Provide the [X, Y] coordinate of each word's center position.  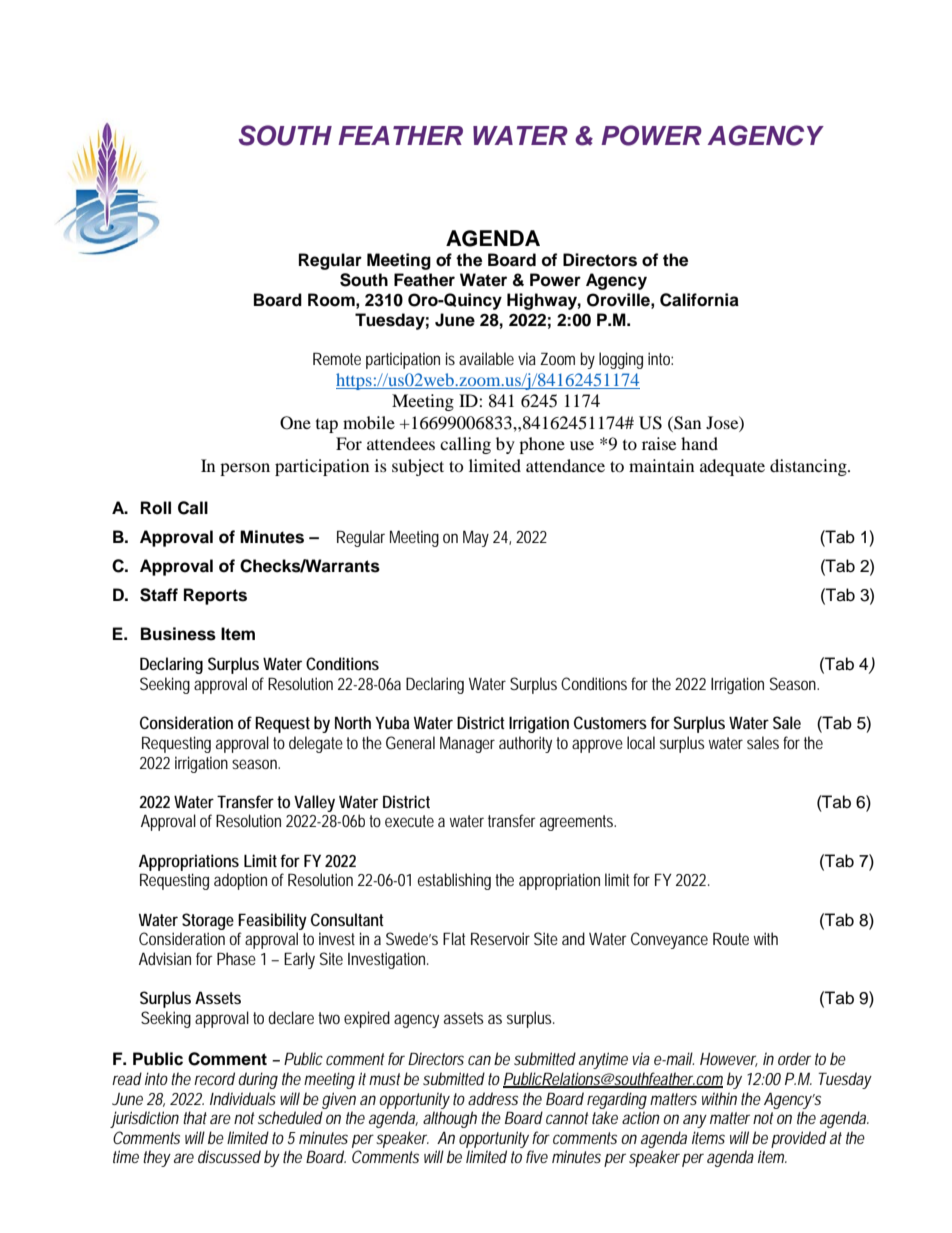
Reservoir [500, 938]
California [699, 300]
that [195, 1117]
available [486, 358]
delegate [316, 744]
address [493, 1098]
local [641, 742]
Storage [208, 921]
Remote [337, 358]
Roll [156, 508]
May [476, 538]
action [641, 1117]
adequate [732, 467]
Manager [467, 744]
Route [731, 938]
